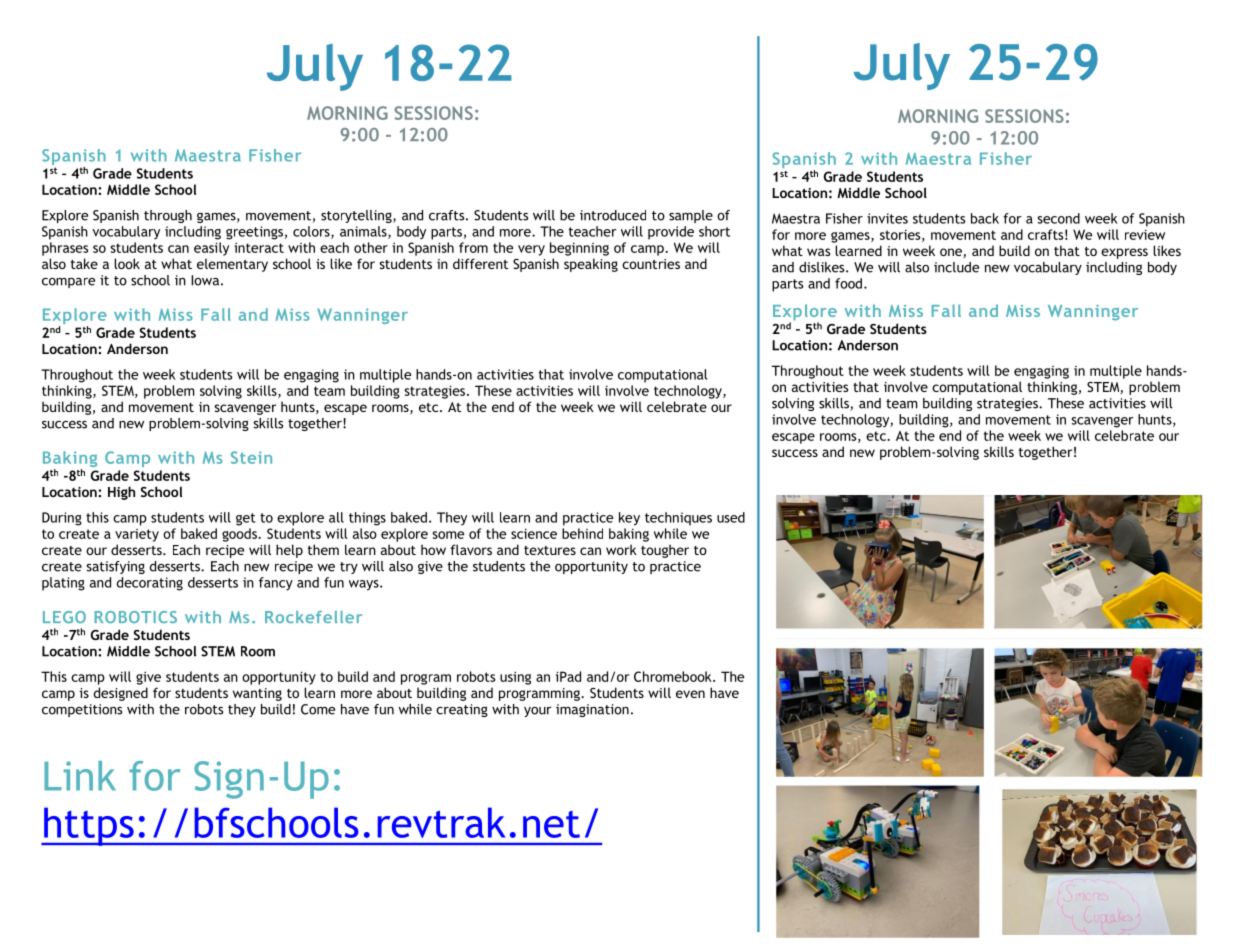  What do you see at coordinates (629, 519) in the screenshot?
I see `key` at bounding box center [629, 519].
